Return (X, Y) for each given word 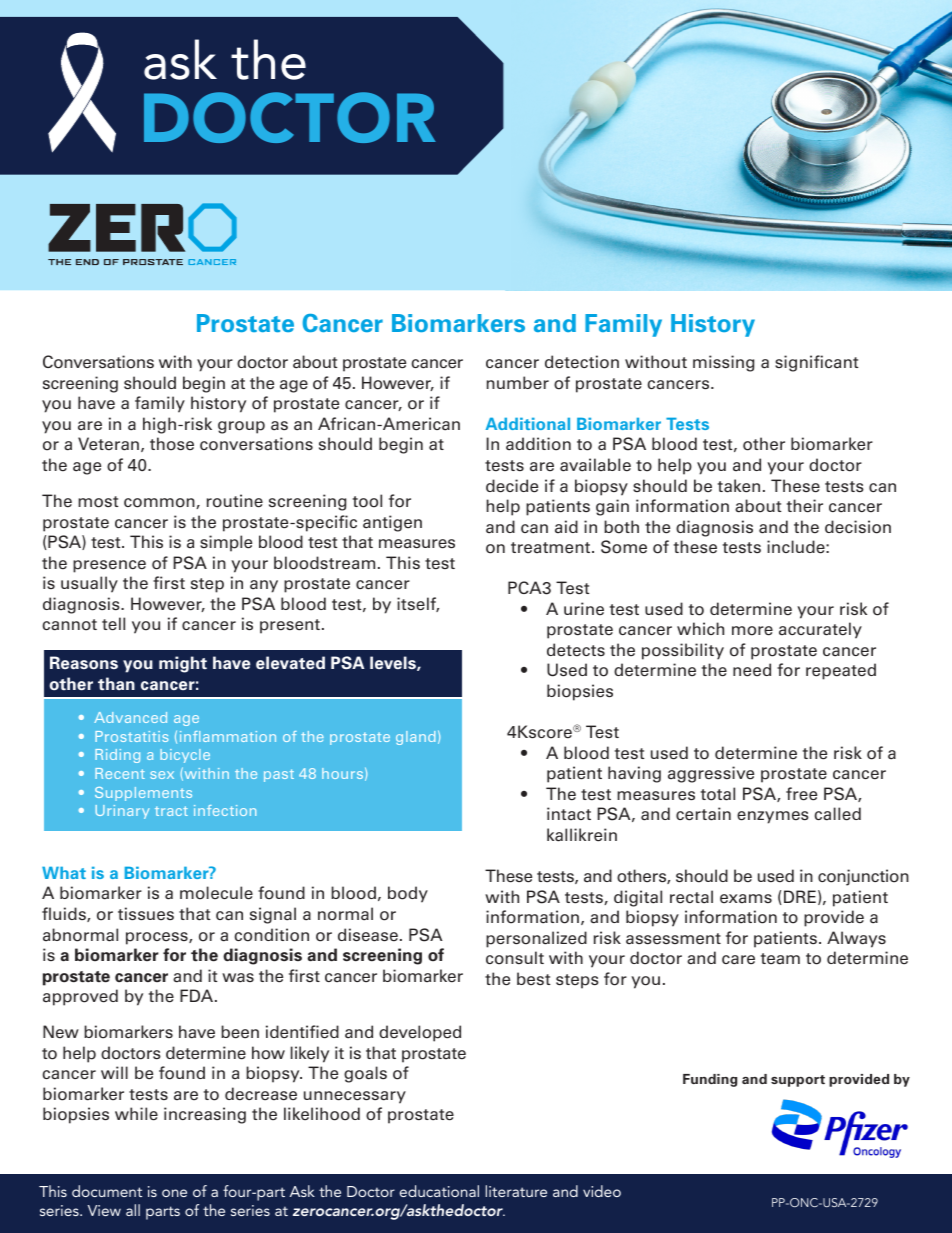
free (801, 794)
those (172, 444)
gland (415, 738)
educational (439, 1191)
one (174, 1193)
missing (723, 363)
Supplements (143, 794)
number (518, 383)
